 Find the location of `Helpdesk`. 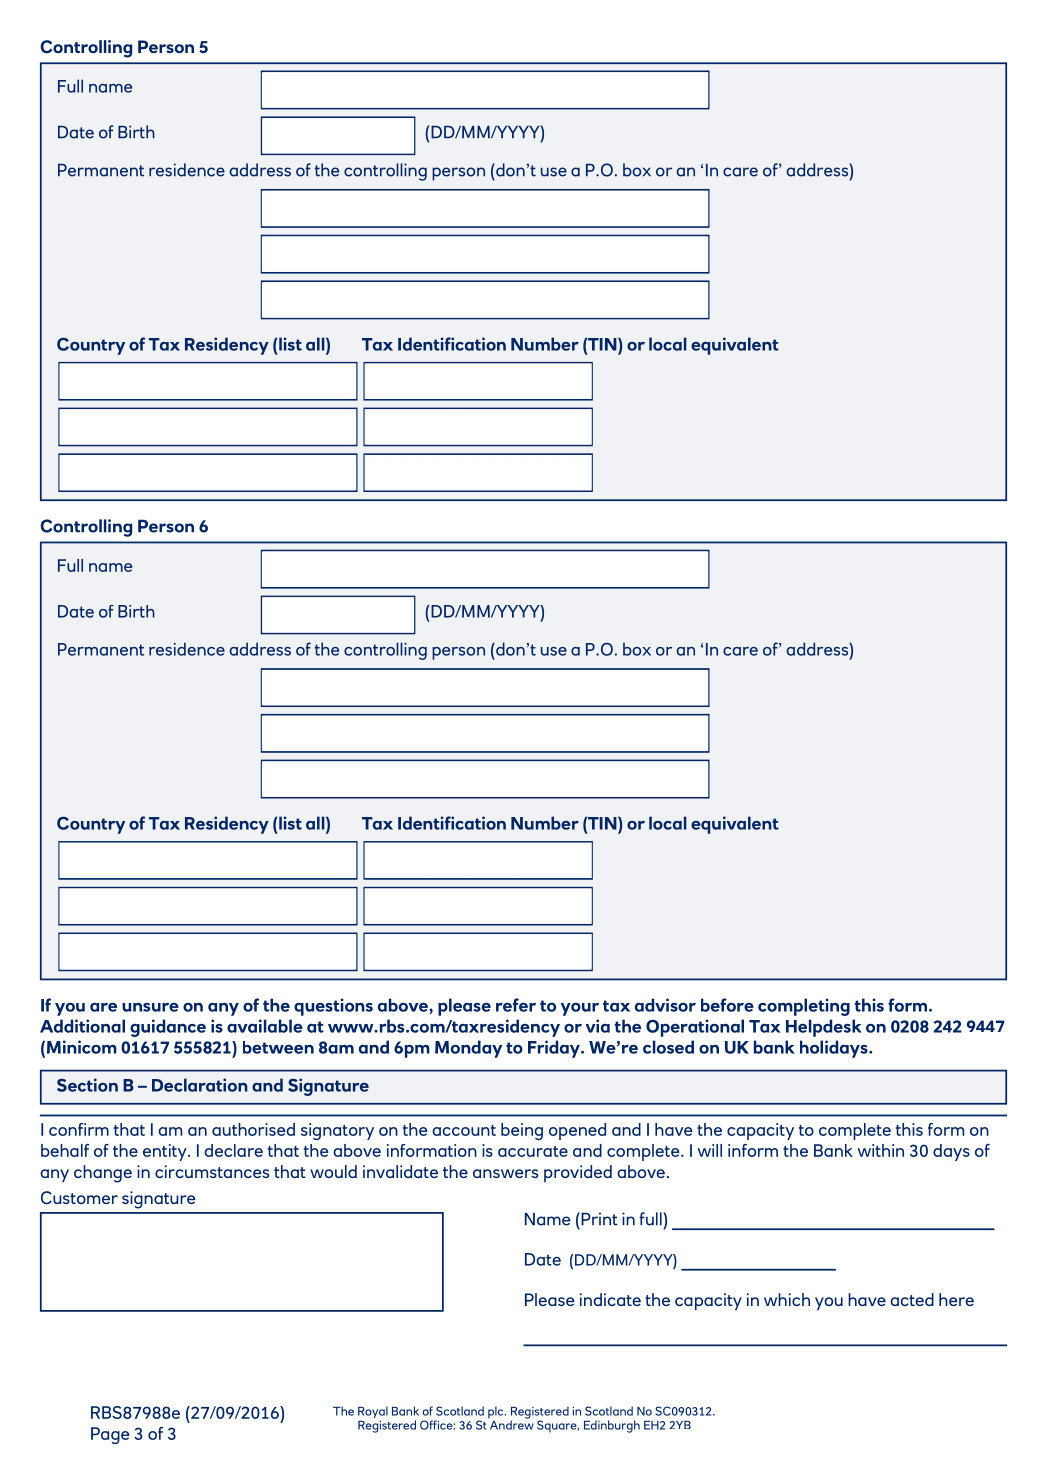

Helpdesk is located at coordinates (824, 1028).
